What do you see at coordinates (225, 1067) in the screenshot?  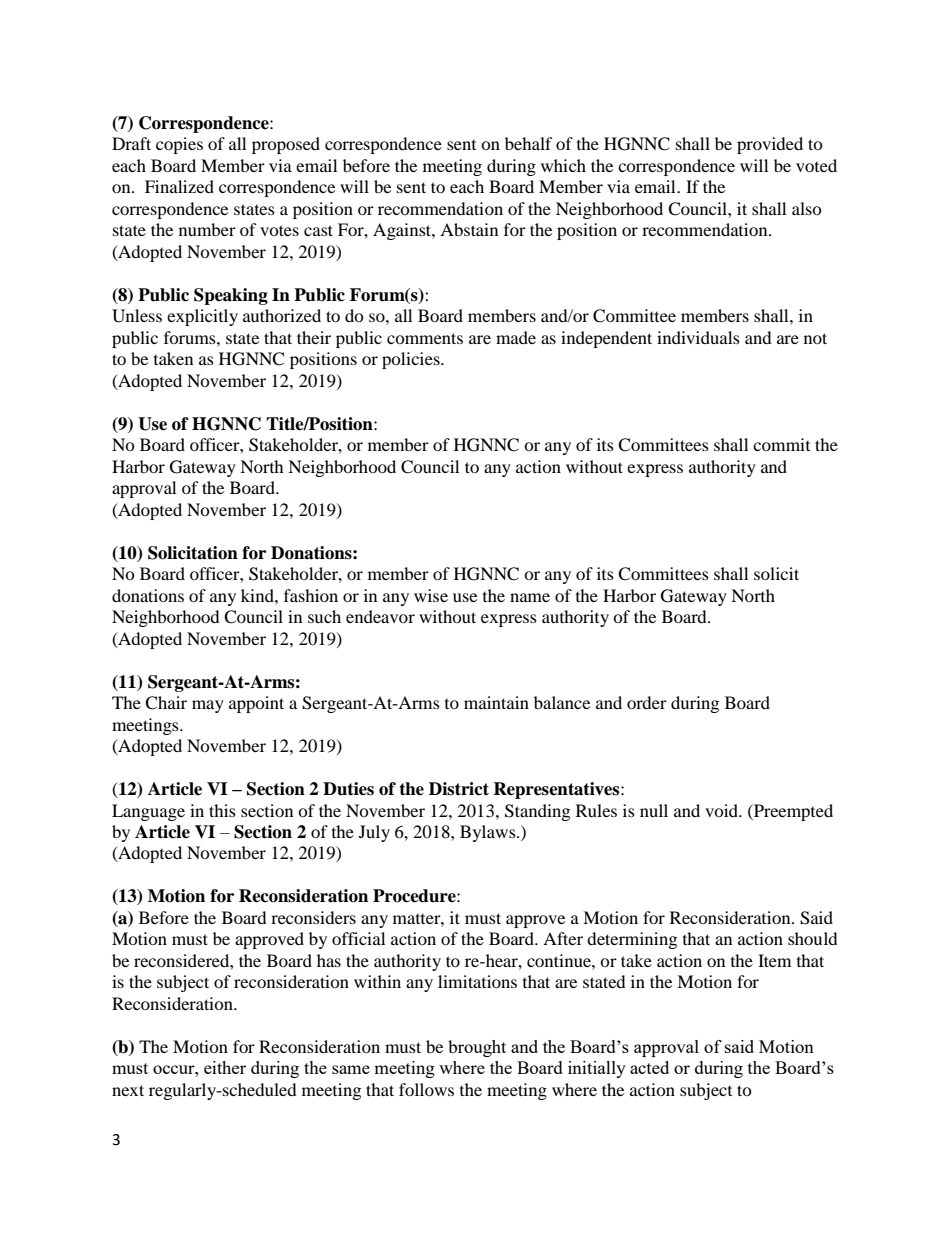 I see `either` at bounding box center [225, 1067].
